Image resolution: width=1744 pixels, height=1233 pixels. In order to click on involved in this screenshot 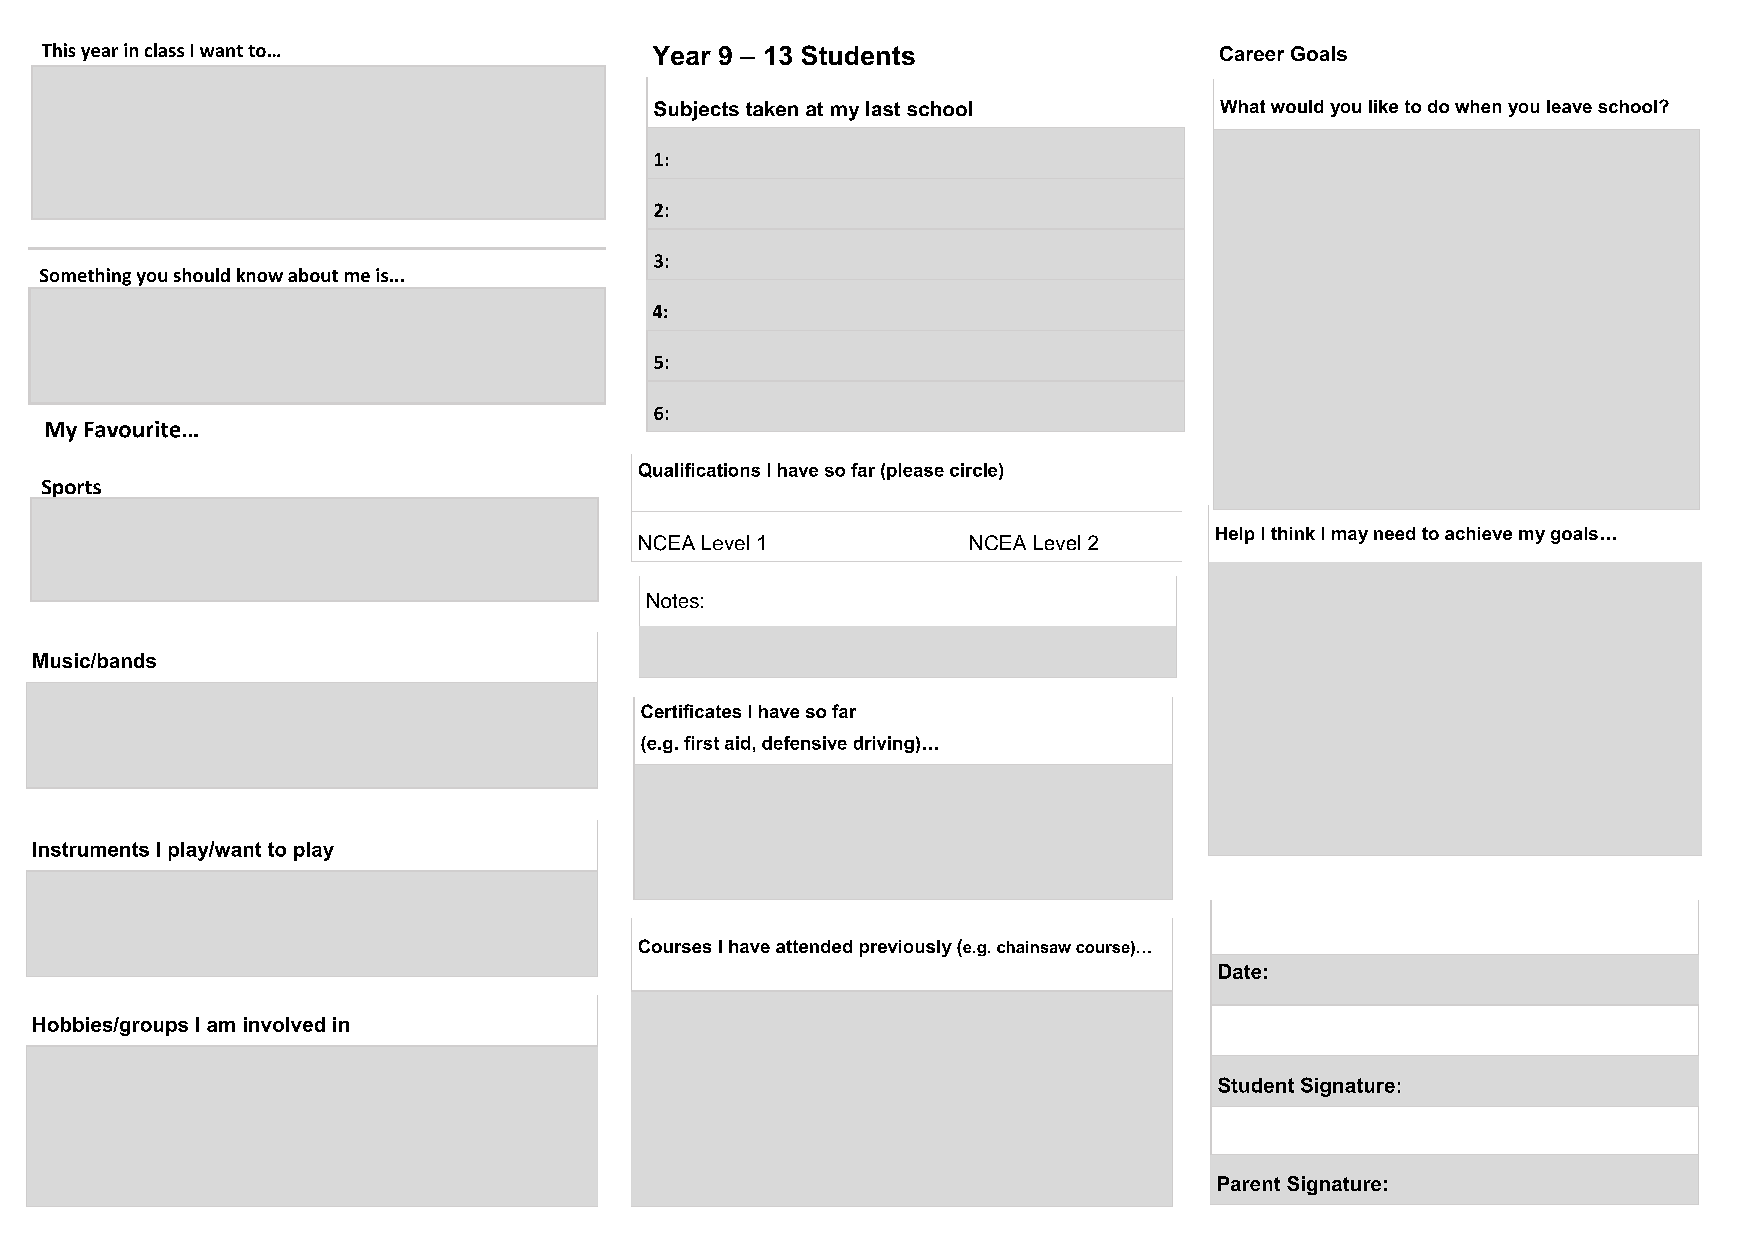, I will do `click(284, 1024)`.
